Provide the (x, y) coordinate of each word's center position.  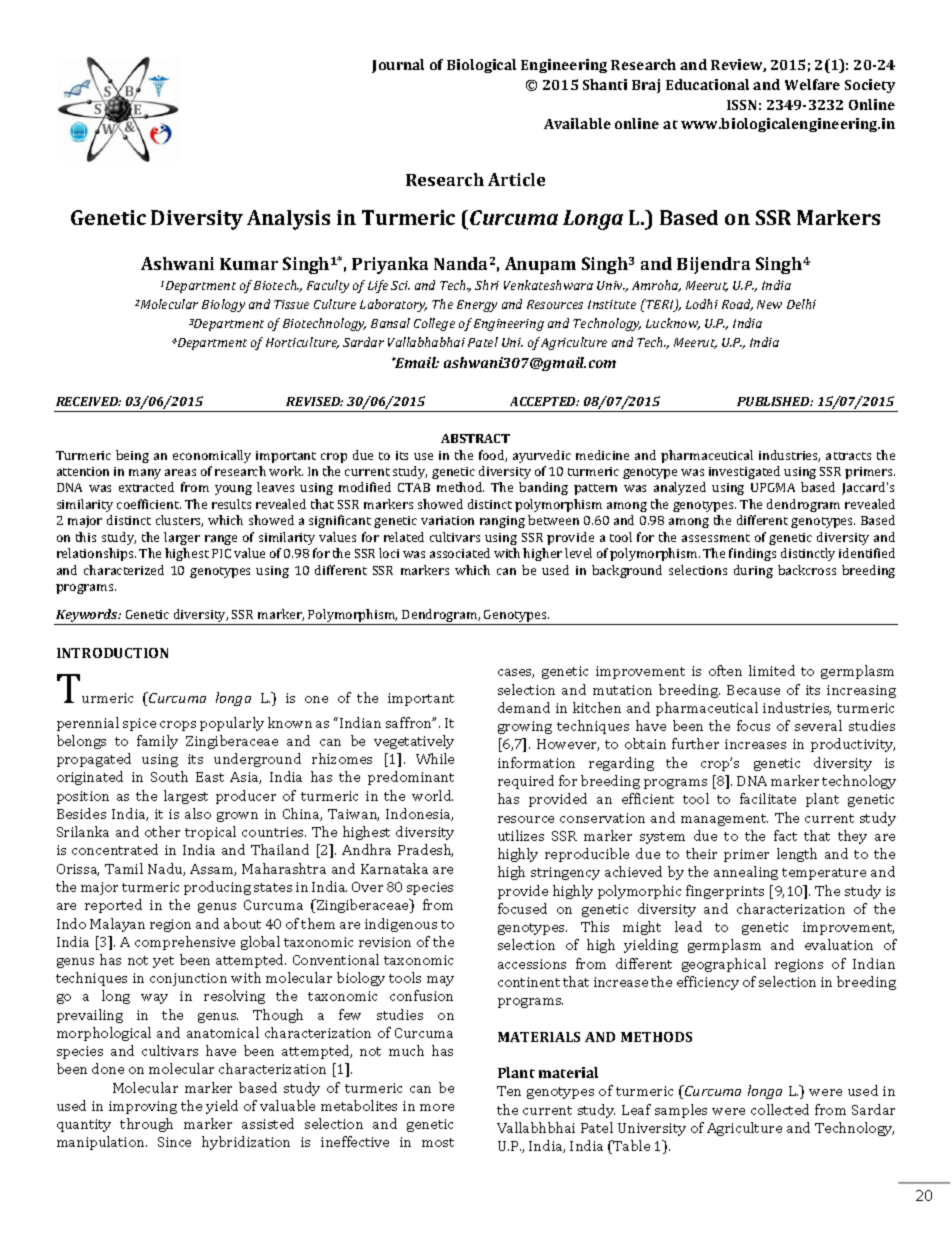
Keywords (88, 615)
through (146, 1125)
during (753, 571)
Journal (398, 66)
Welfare (812, 84)
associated (460, 553)
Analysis (288, 220)
